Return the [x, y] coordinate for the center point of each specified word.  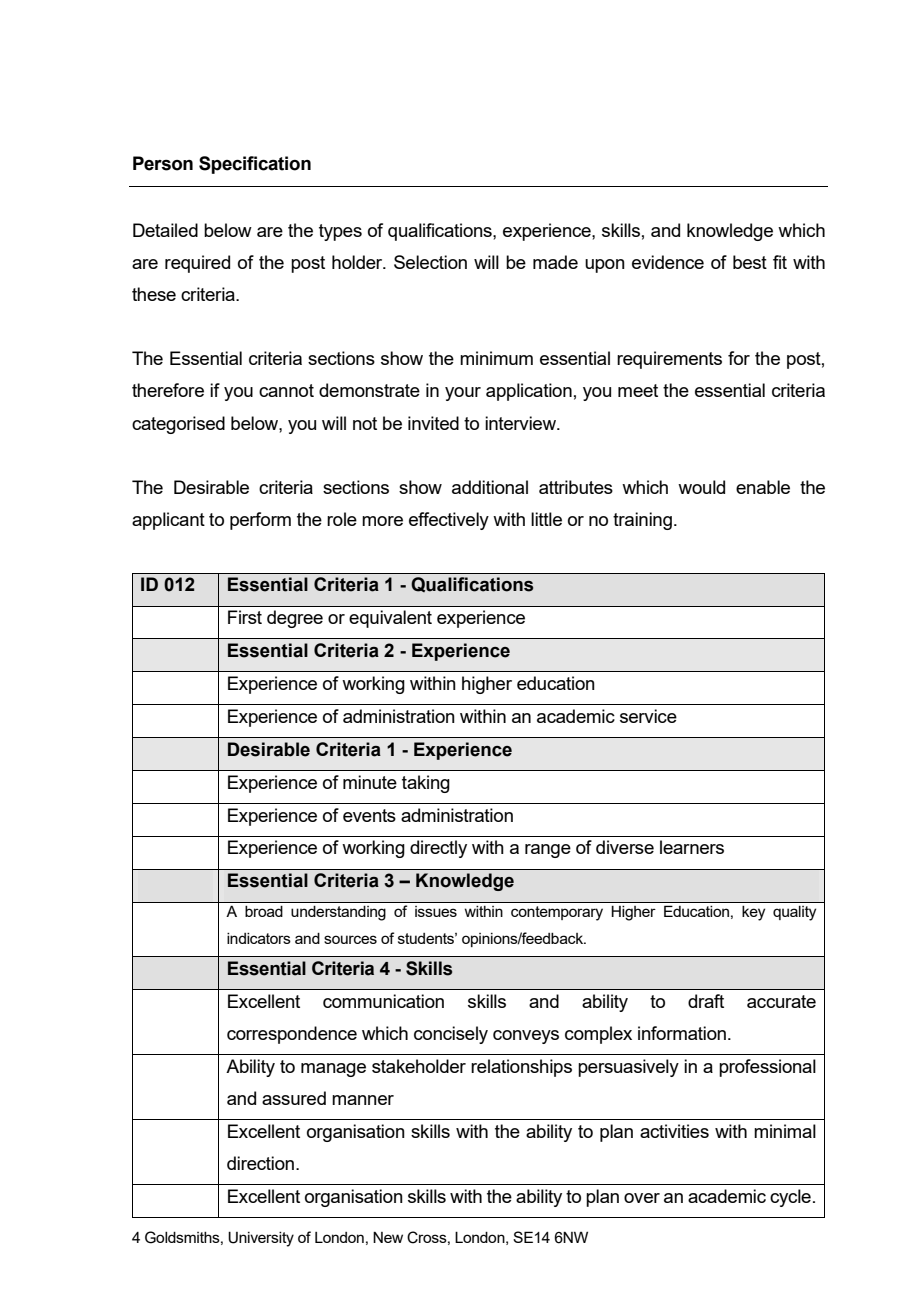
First [245, 617]
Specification [255, 165]
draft [706, 1001]
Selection [430, 262]
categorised [178, 425]
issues [436, 911]
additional [490, 487]
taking [426, 784]
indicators [259, 938]
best [750, 262]
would [701, 487]
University [261, 1239]
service [648, 716]
